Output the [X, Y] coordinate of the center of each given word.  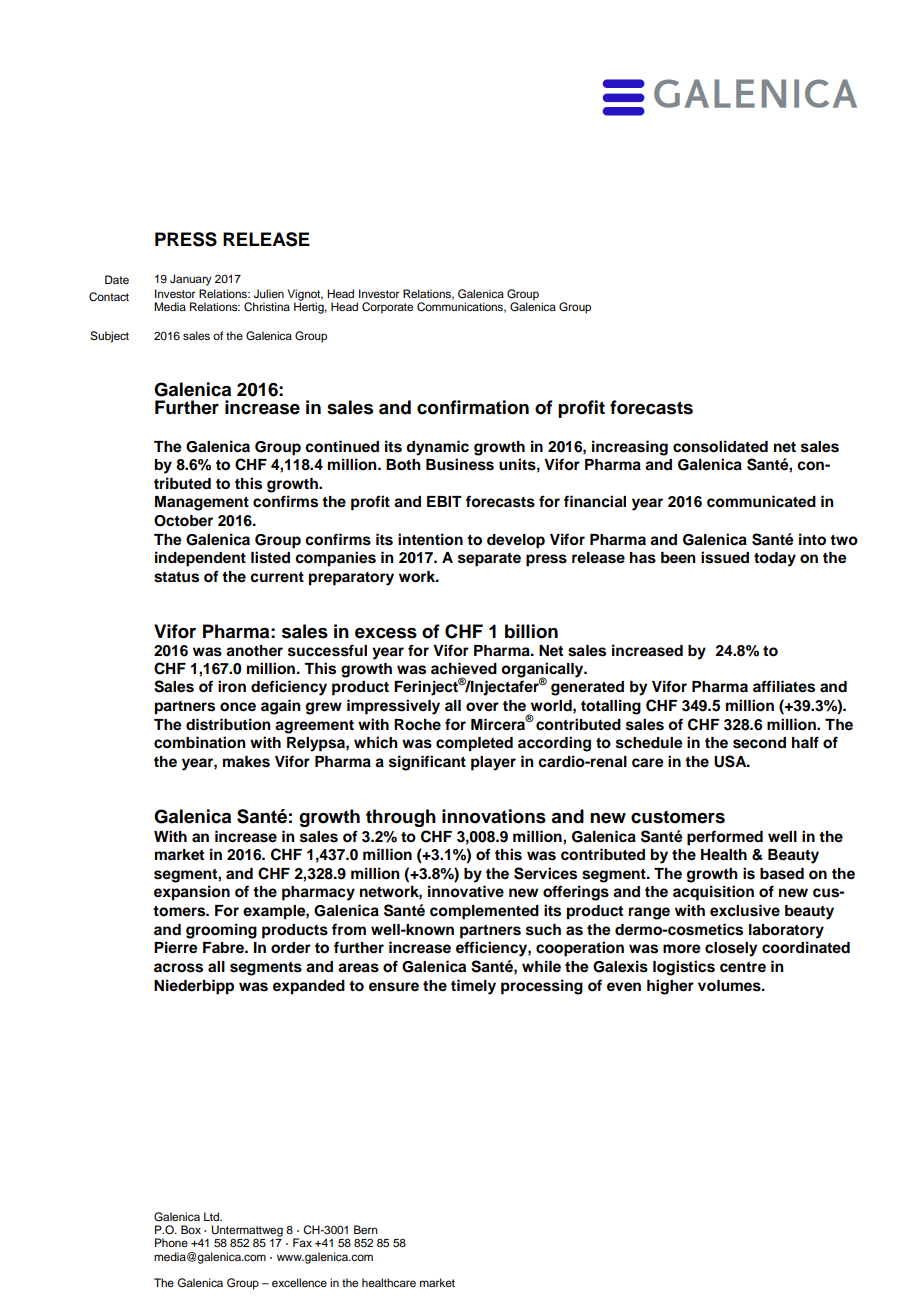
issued [725, 557]
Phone [171, 1242]
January [191, 280]
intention [430, 539]
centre [743, 967]
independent [200, 559]
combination [200, 742]
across [178, 968]
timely [473, 987]
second [759, 743]
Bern [366, 1229]
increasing [630, 448]
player [493, 763]
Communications [461, 307]
